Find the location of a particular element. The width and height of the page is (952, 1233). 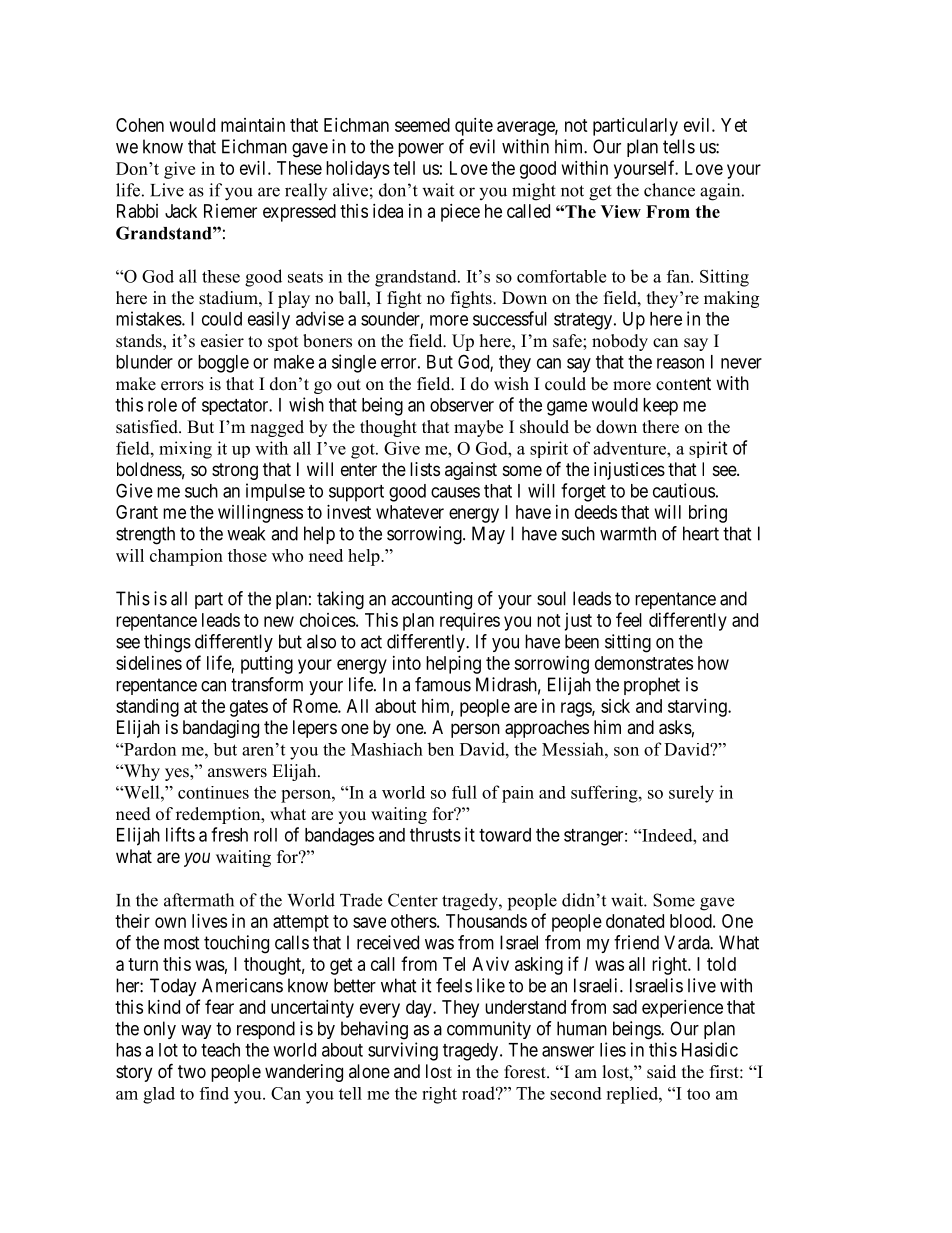

content is located at coordinates (683, 384).
